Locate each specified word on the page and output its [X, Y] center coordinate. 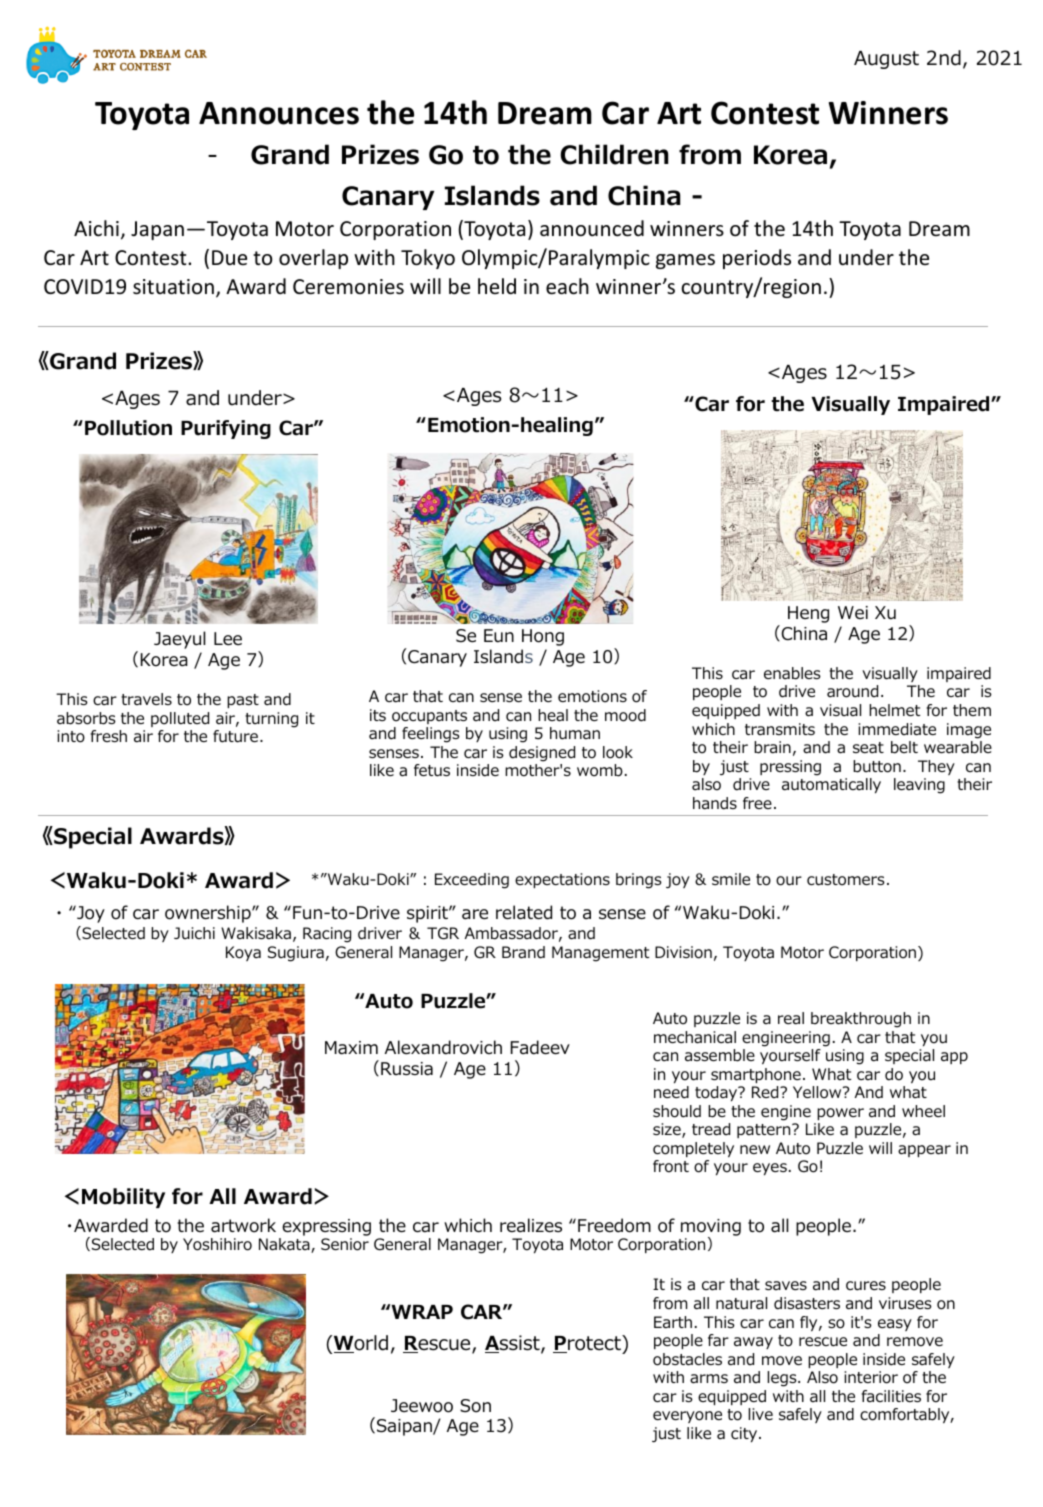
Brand [523, 952]
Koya [243, 953]
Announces [279, 113]
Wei [853, 612]
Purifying [226, 429]
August [886, 60]
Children [614, 154]
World [361, 1344]
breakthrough [861, 1020]
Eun [499, 636]
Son [475, 1406]
